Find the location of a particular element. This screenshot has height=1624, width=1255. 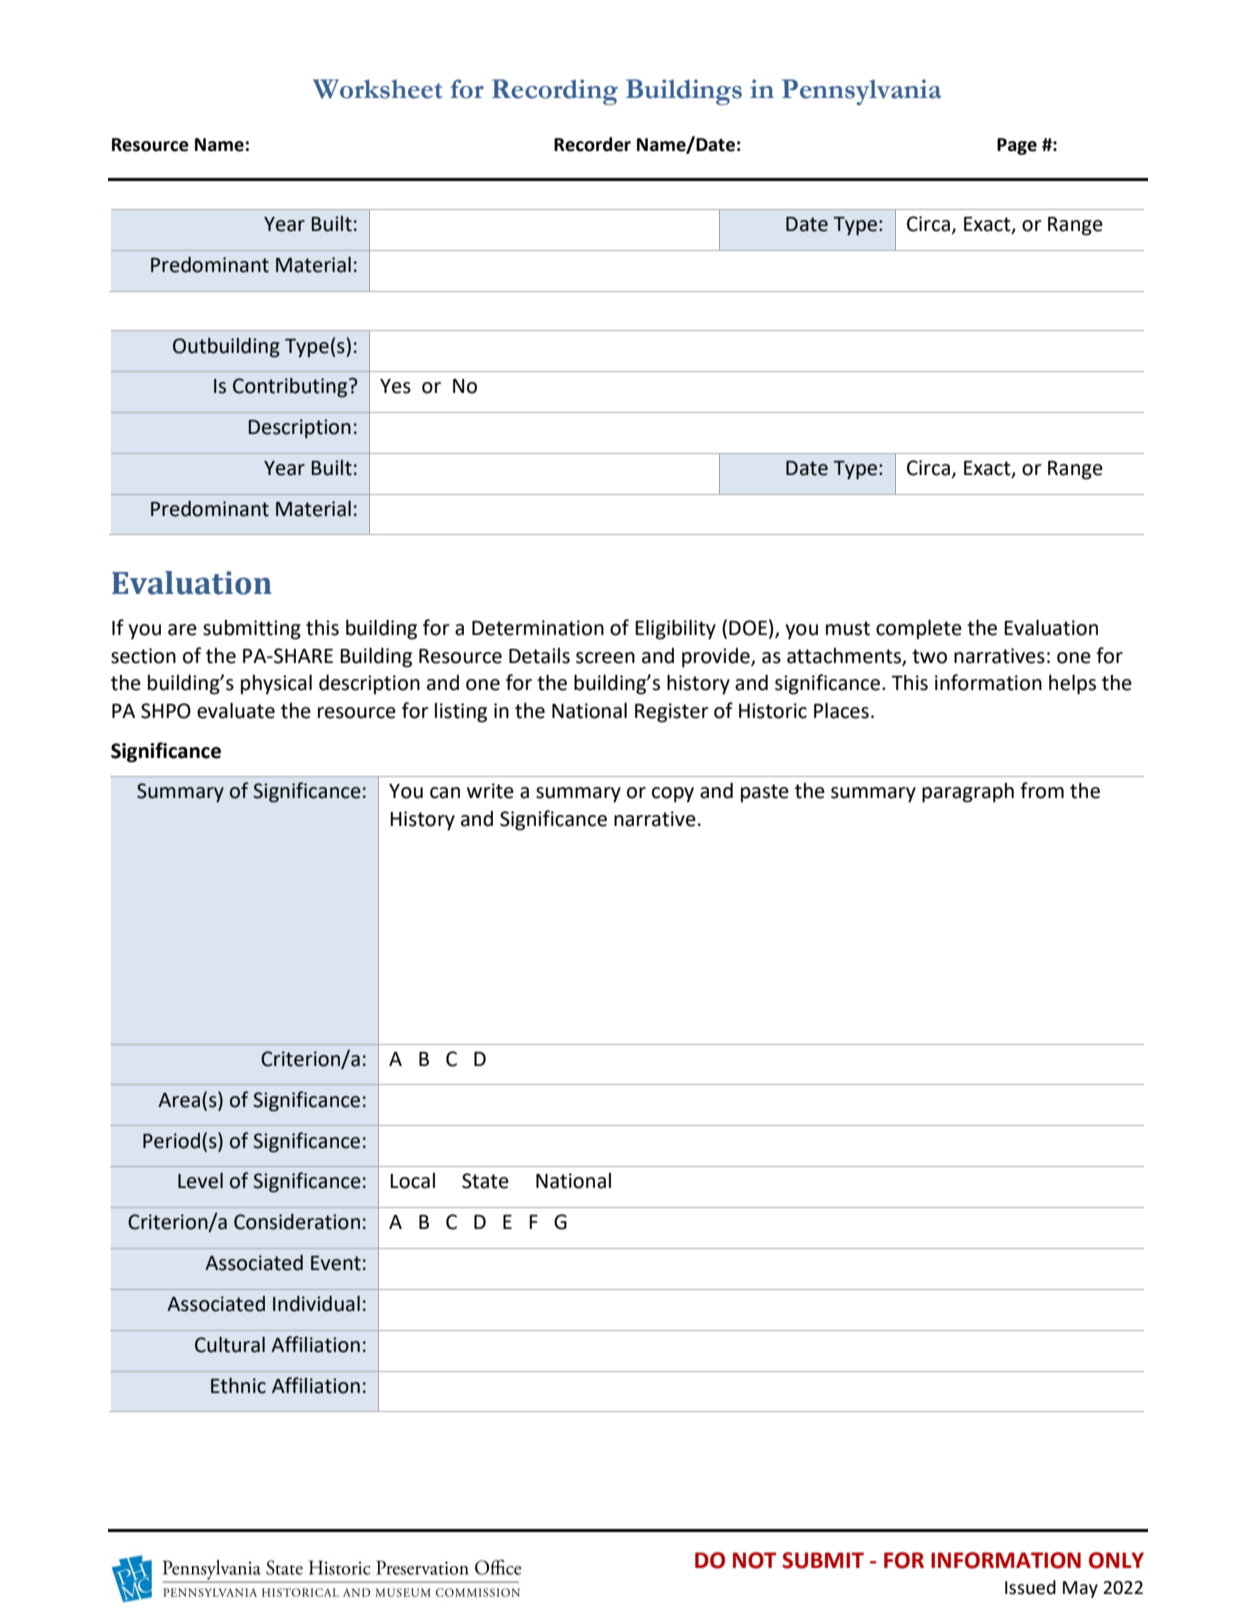

copy is located at coordinates (673, 795).
